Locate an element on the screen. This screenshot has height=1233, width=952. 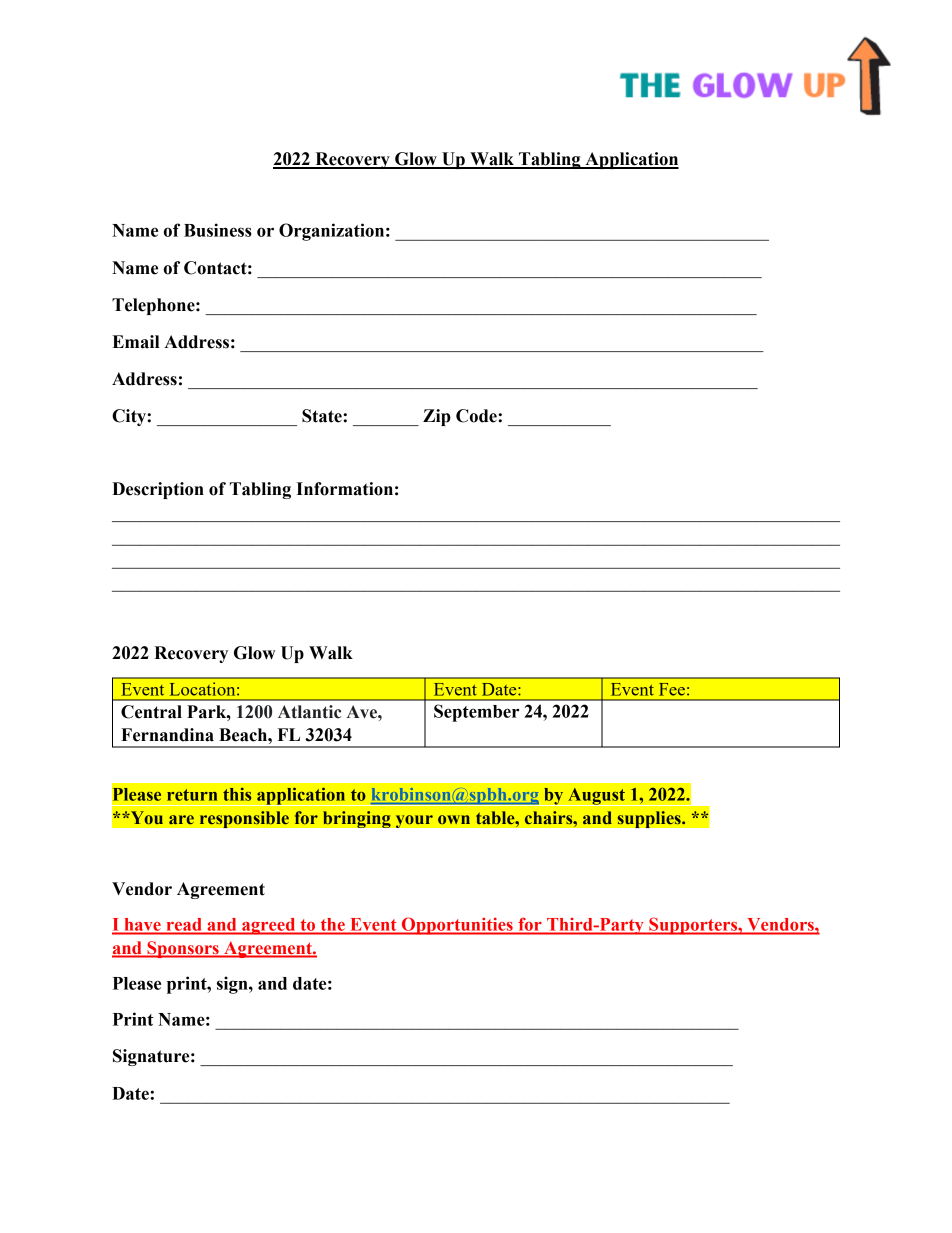
Code is located at coordinates (477, 416).
